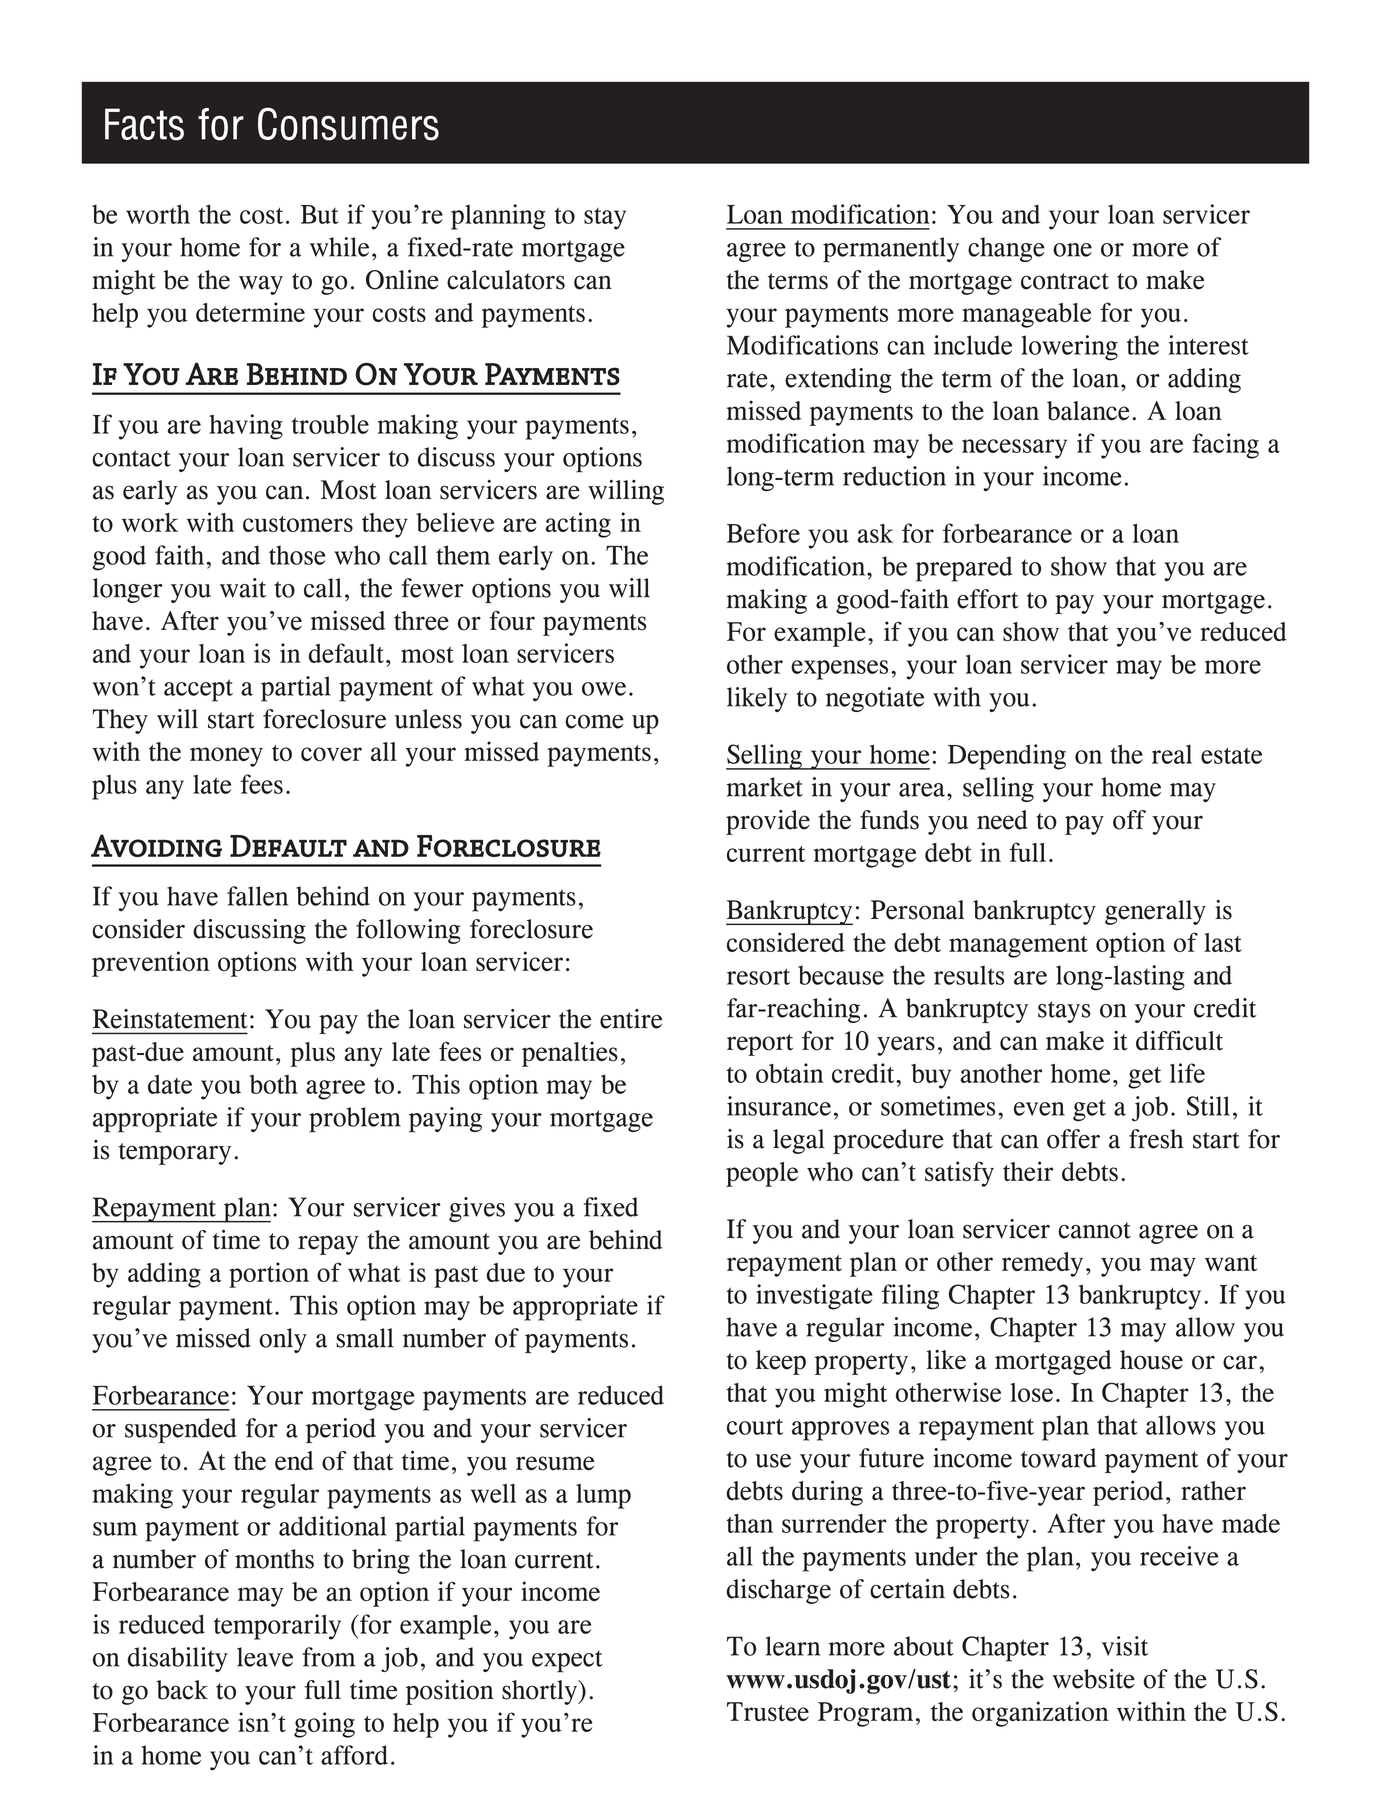 Image resolution: width=1391 pixels, height=1800 pixels. I want to click on difficult, so click(1179, 1040).
